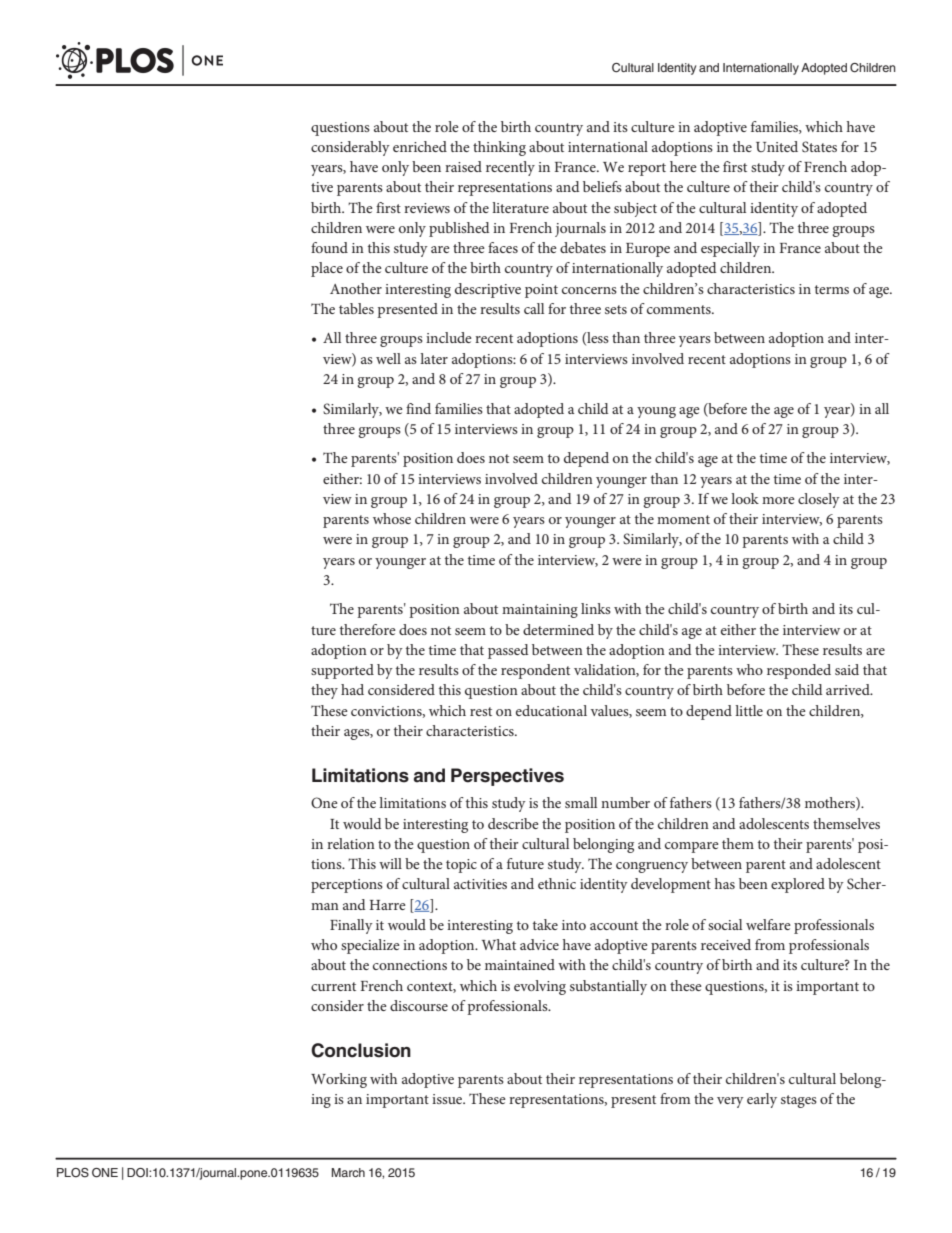 Image resolution: width=952 pixels, height=1233 pixels. I want to click on they, so click(324, 691).
